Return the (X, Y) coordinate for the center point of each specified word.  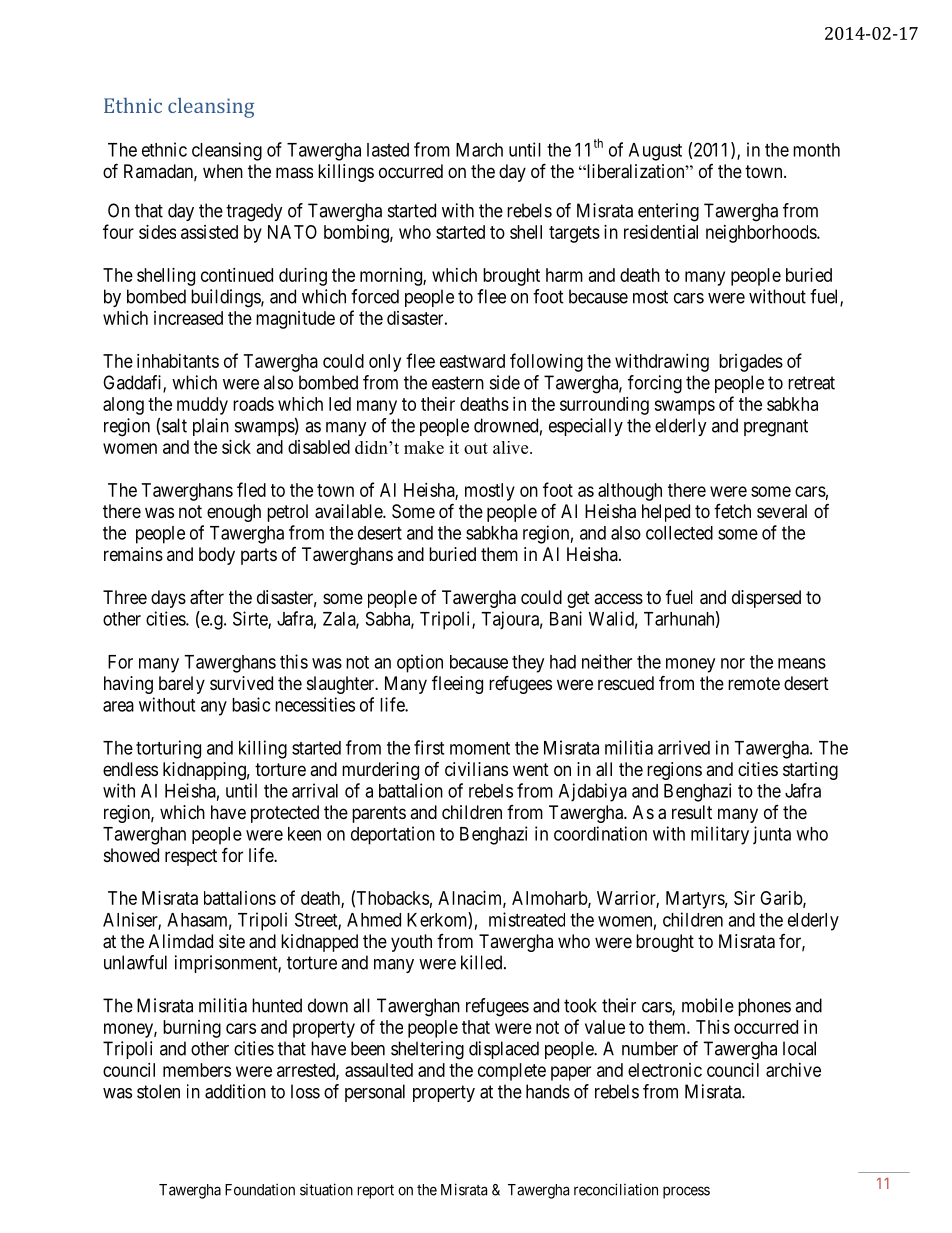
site (232, 941)
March (479, 150)
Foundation (260, 1189)
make (424, 447)
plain (211, 427)
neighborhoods (762, 234)
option (420, 663)
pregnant (776, 428)
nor (733, 663)
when (223, 171)
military (720, 835)
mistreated (527, 919)
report (376, 1191)
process (686, 1192)
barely (182, 685)
